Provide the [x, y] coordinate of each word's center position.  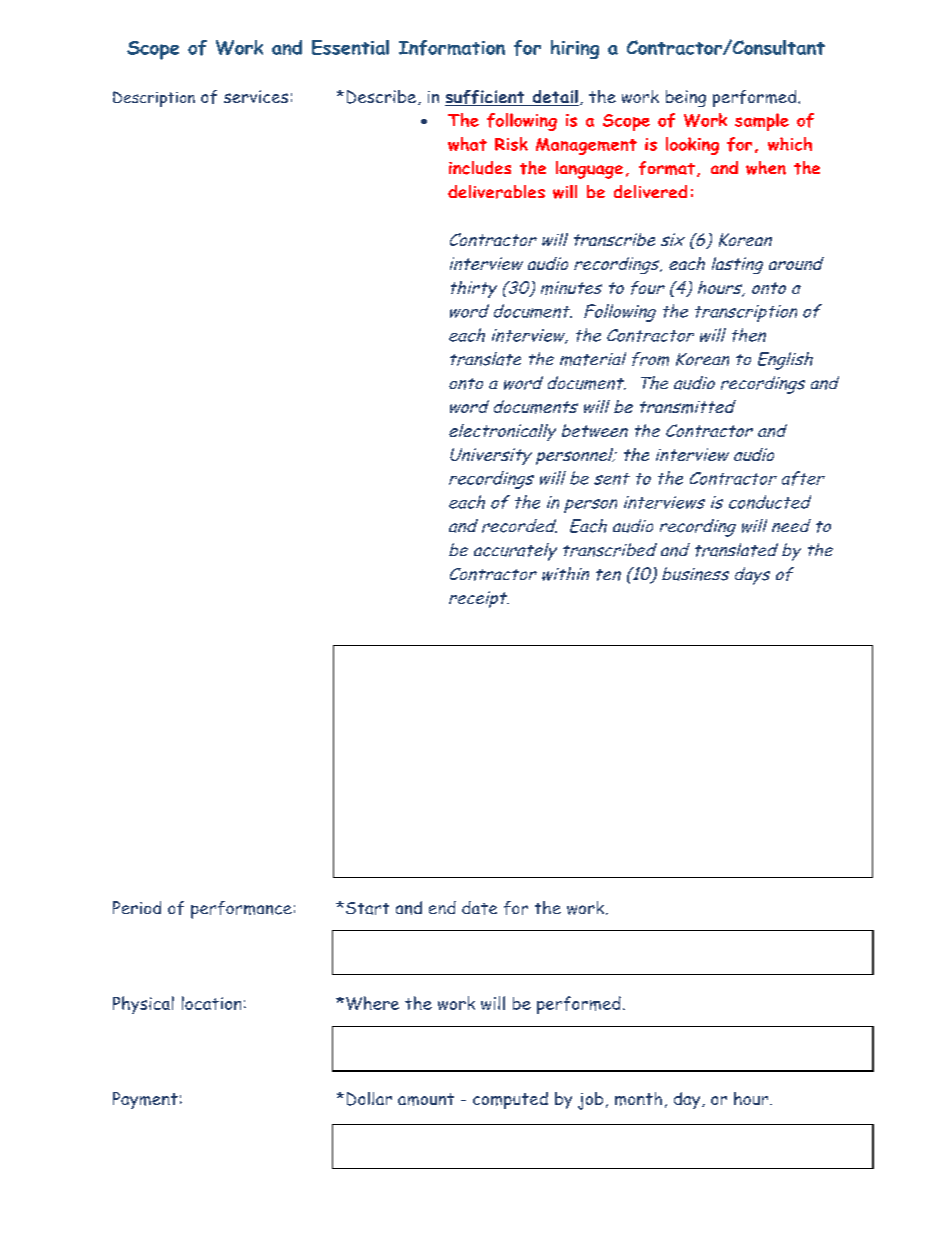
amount [426, 1099]
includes [480, 168]
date [479, 908]
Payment [145, 1100]
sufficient [486, 98]
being [686, 98]
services [256, 96]
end [442, 907]
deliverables [496, 192]
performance [241, 910]
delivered [650, 191]
